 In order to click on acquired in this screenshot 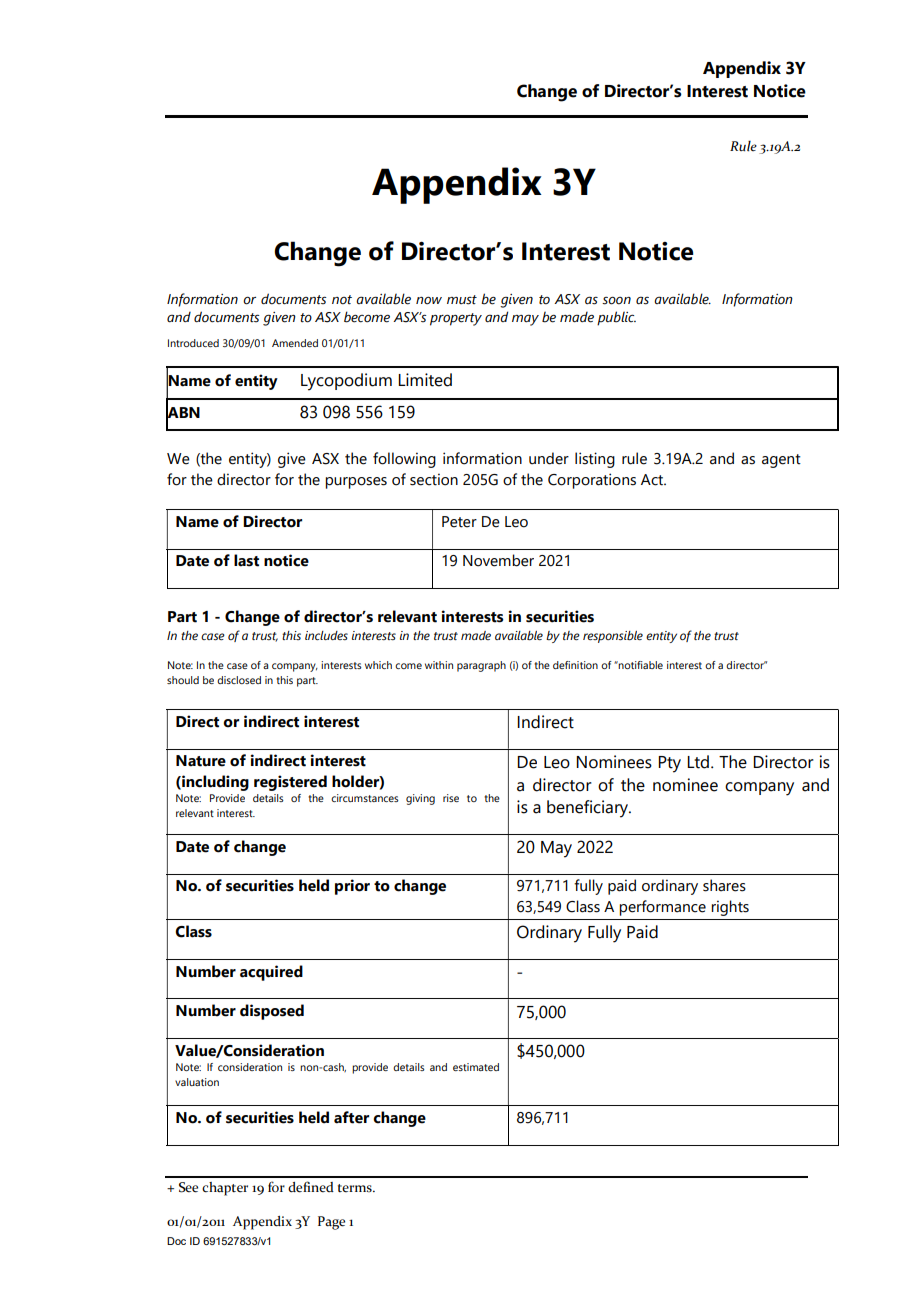, I will do `click(271, 973)`.
